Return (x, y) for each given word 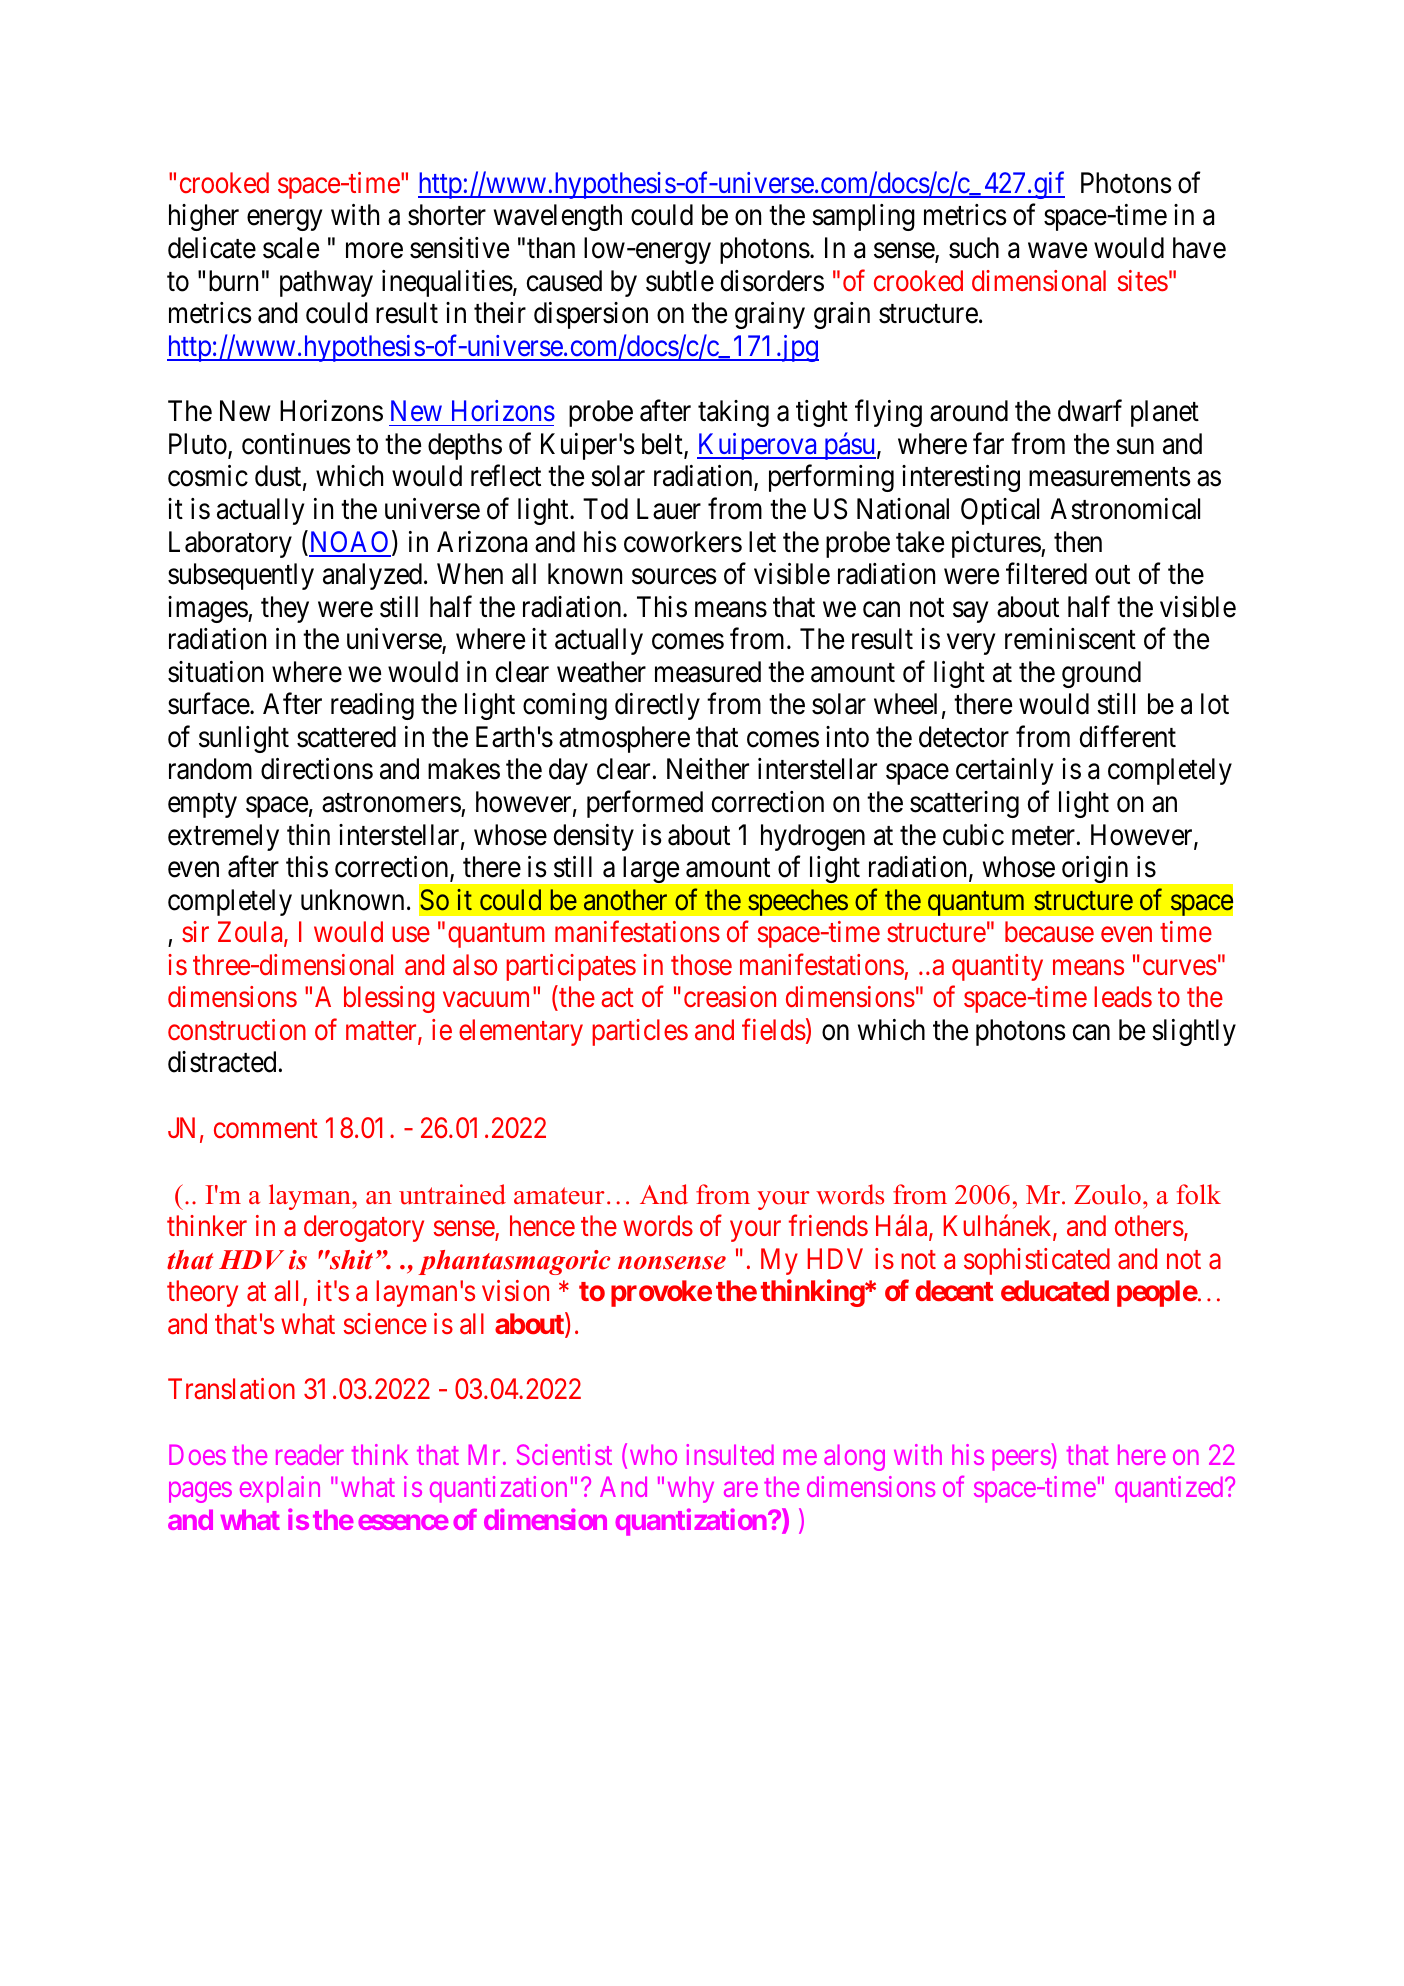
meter (1043, 836)
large (651, 869)
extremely (223, 837)
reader (310, 1454)
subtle (680, 281)
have (1199, 248)
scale (291, 248)
